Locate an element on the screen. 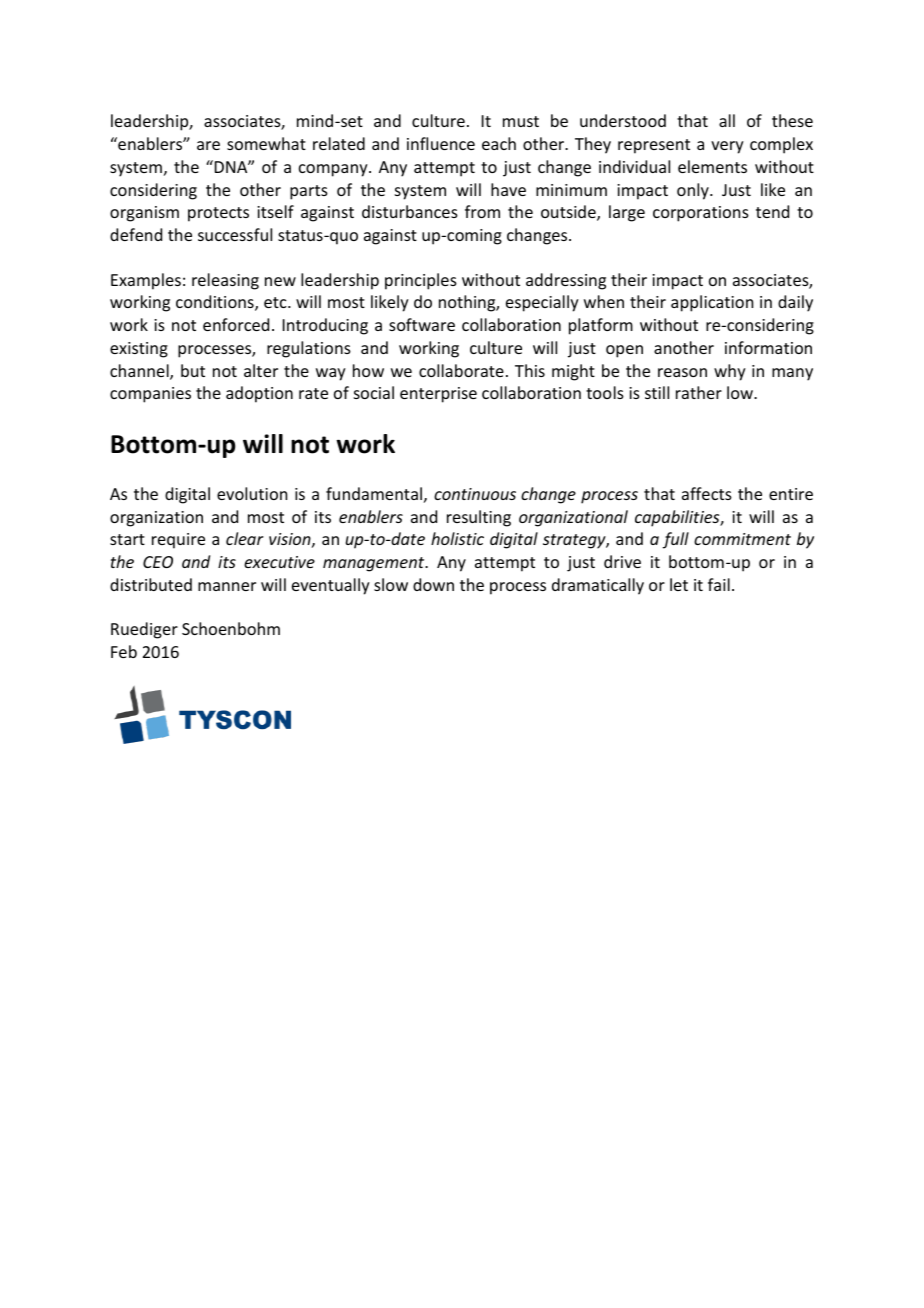  fail is located at coordinates (719, 584).
